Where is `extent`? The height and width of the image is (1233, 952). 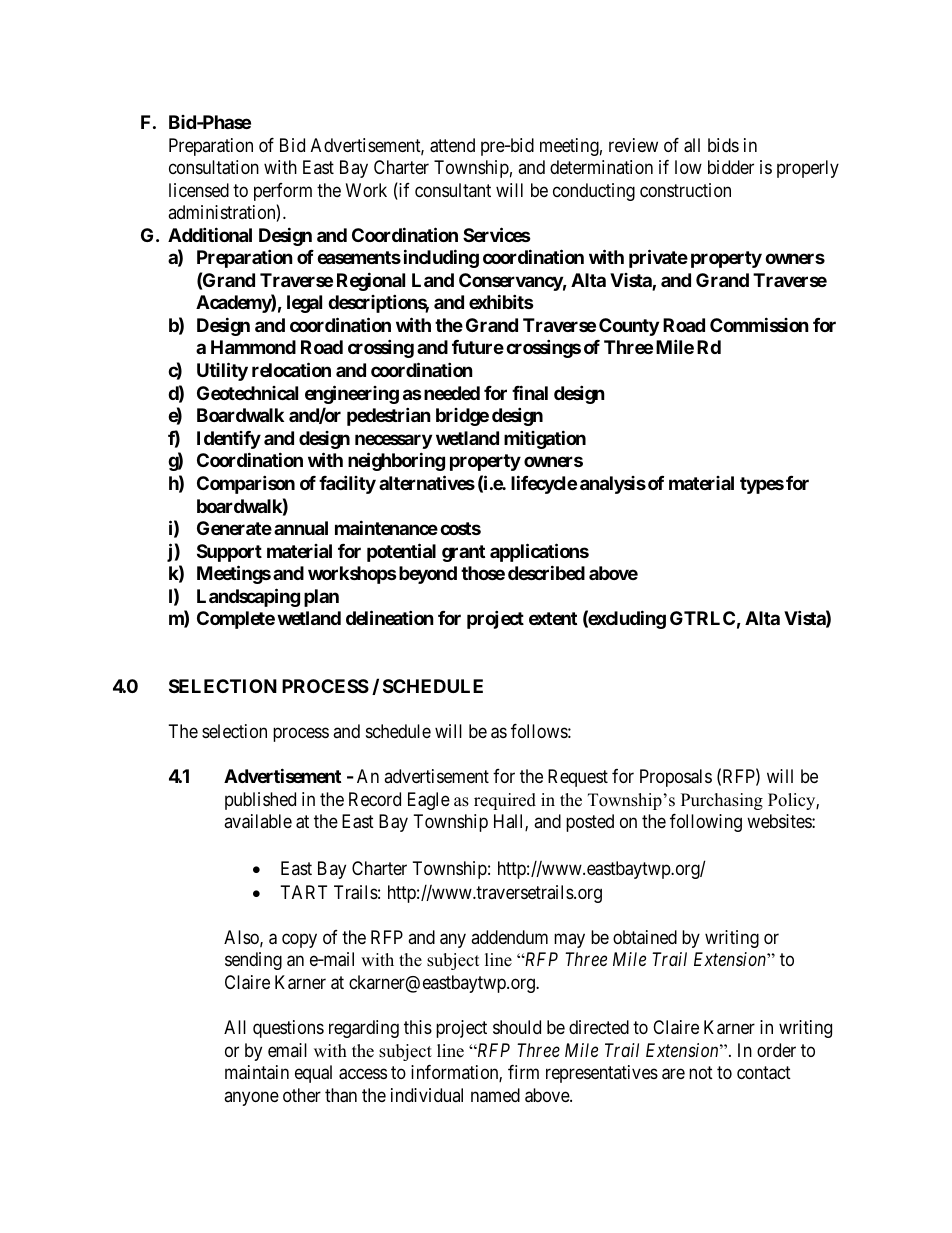
extent is located at coordinates (553, 618).
